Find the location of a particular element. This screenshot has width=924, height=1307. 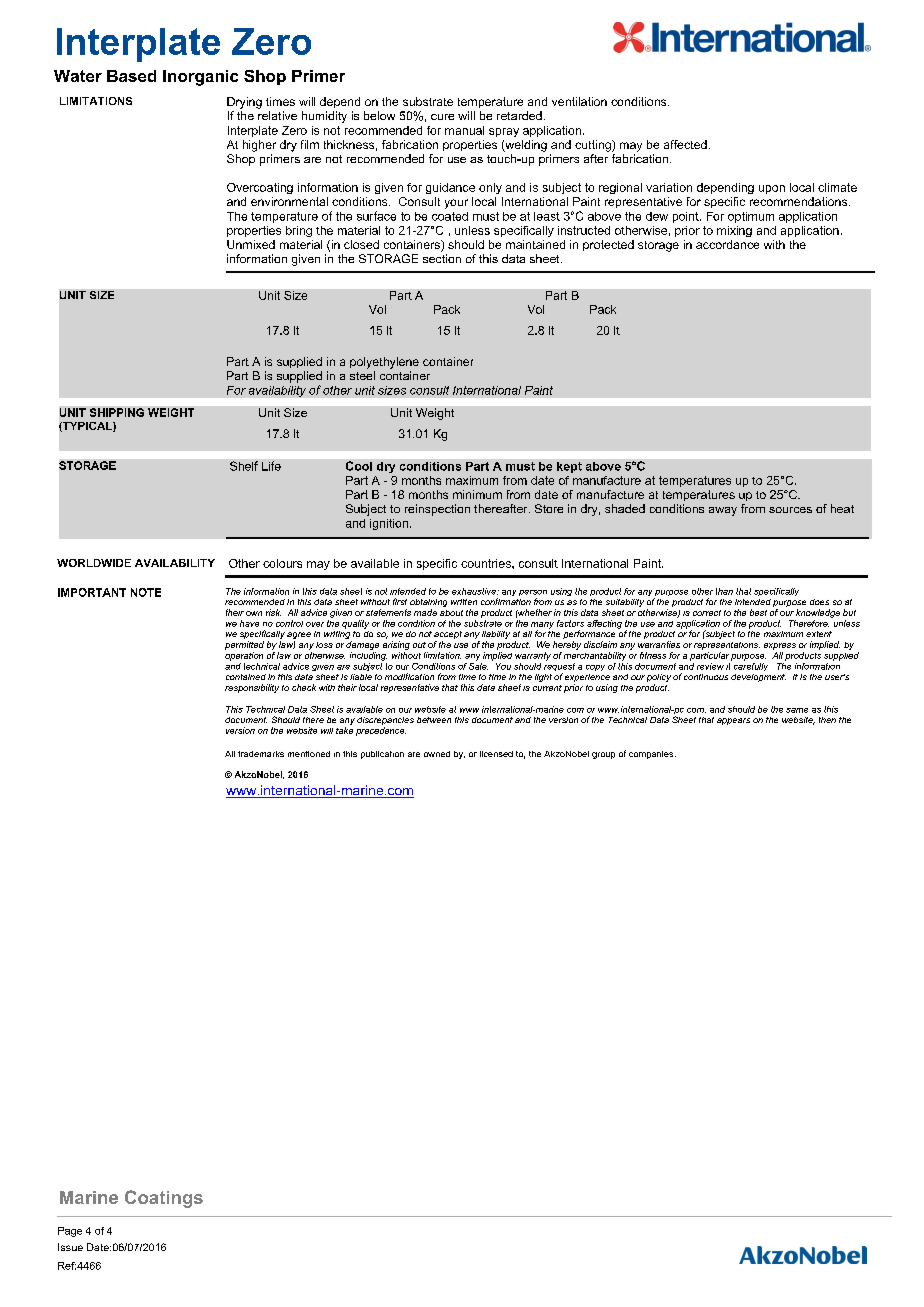

owned is located at coordinates (437, 754).
